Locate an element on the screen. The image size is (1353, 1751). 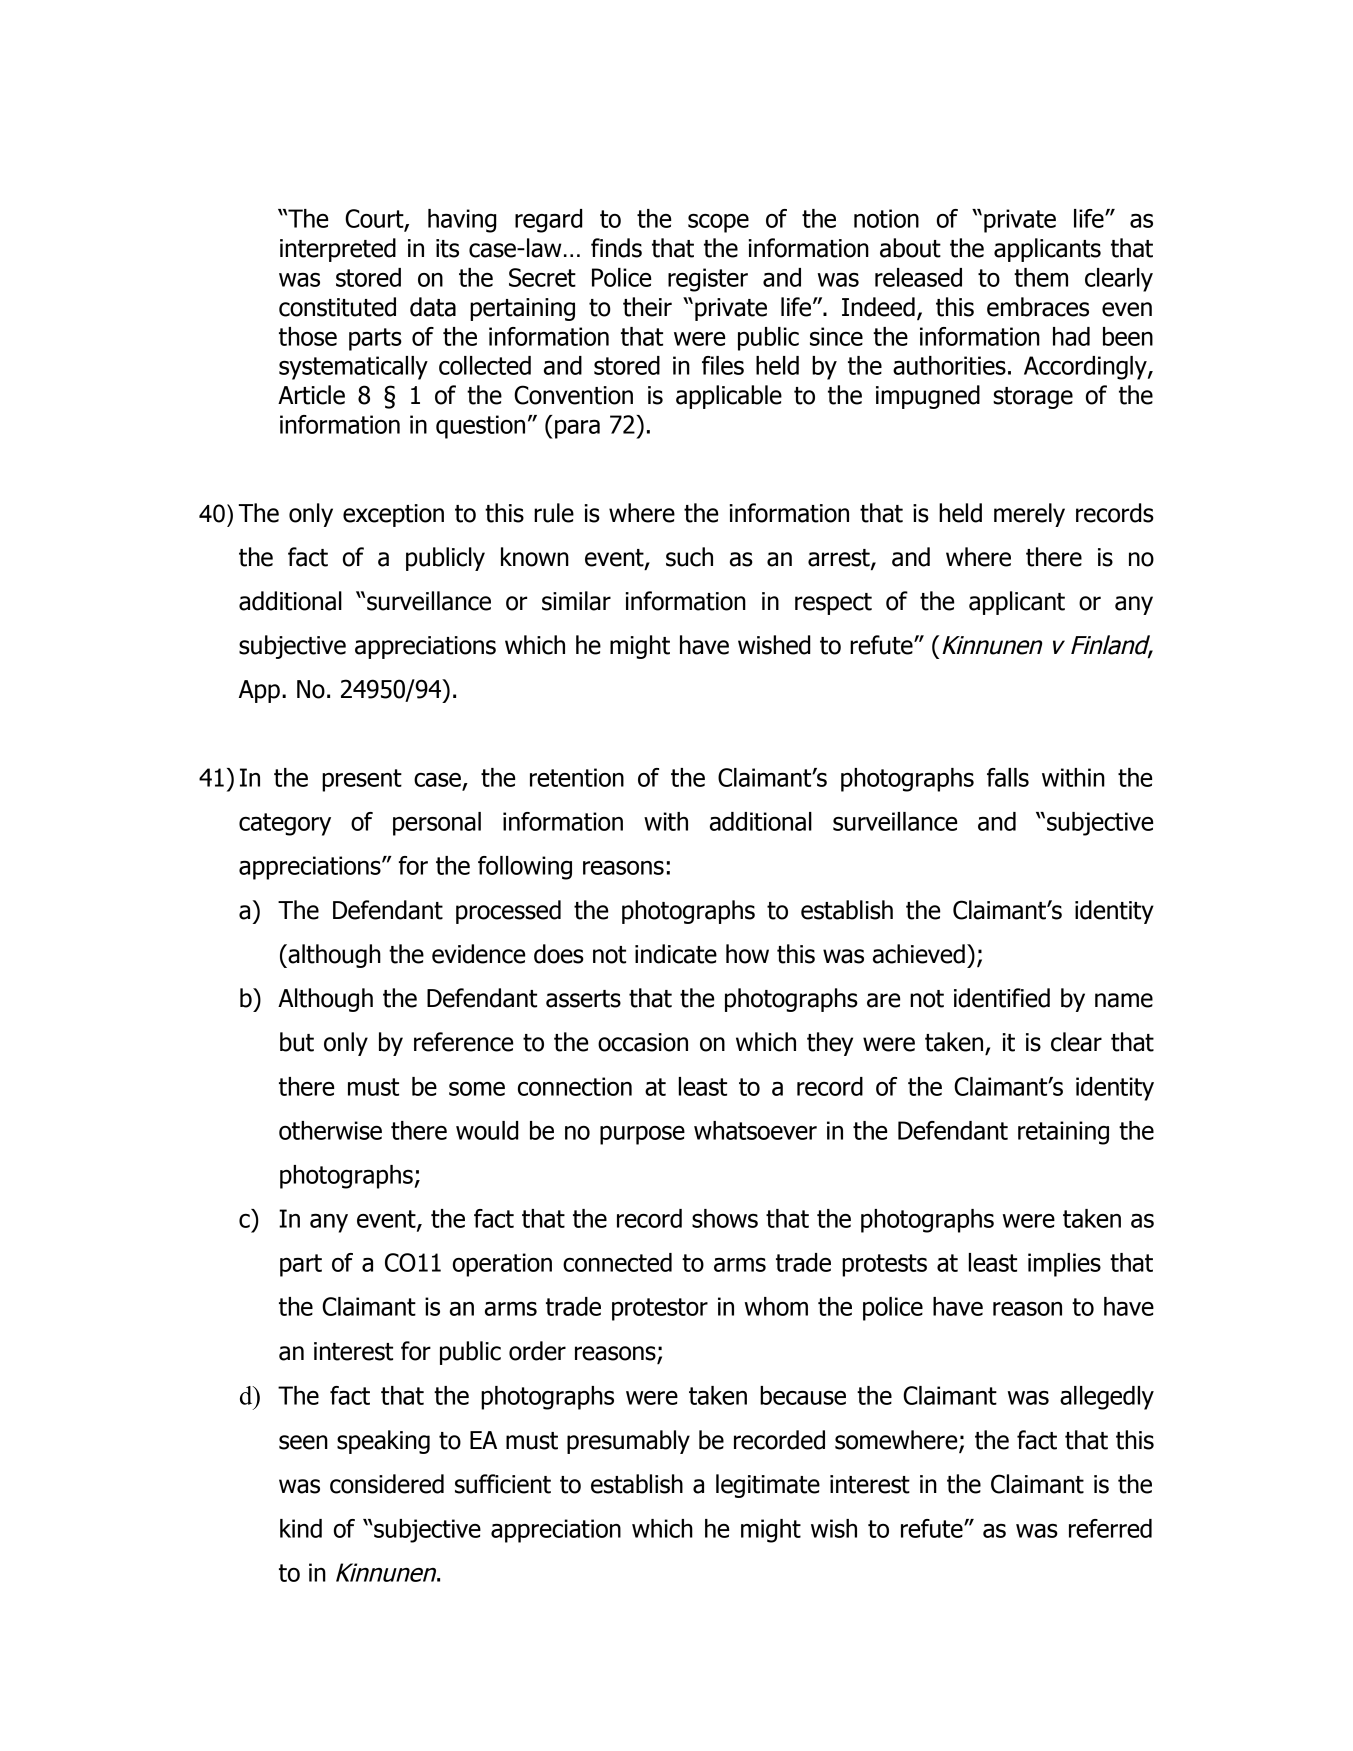
exception is located at coordinates (393, 515).
